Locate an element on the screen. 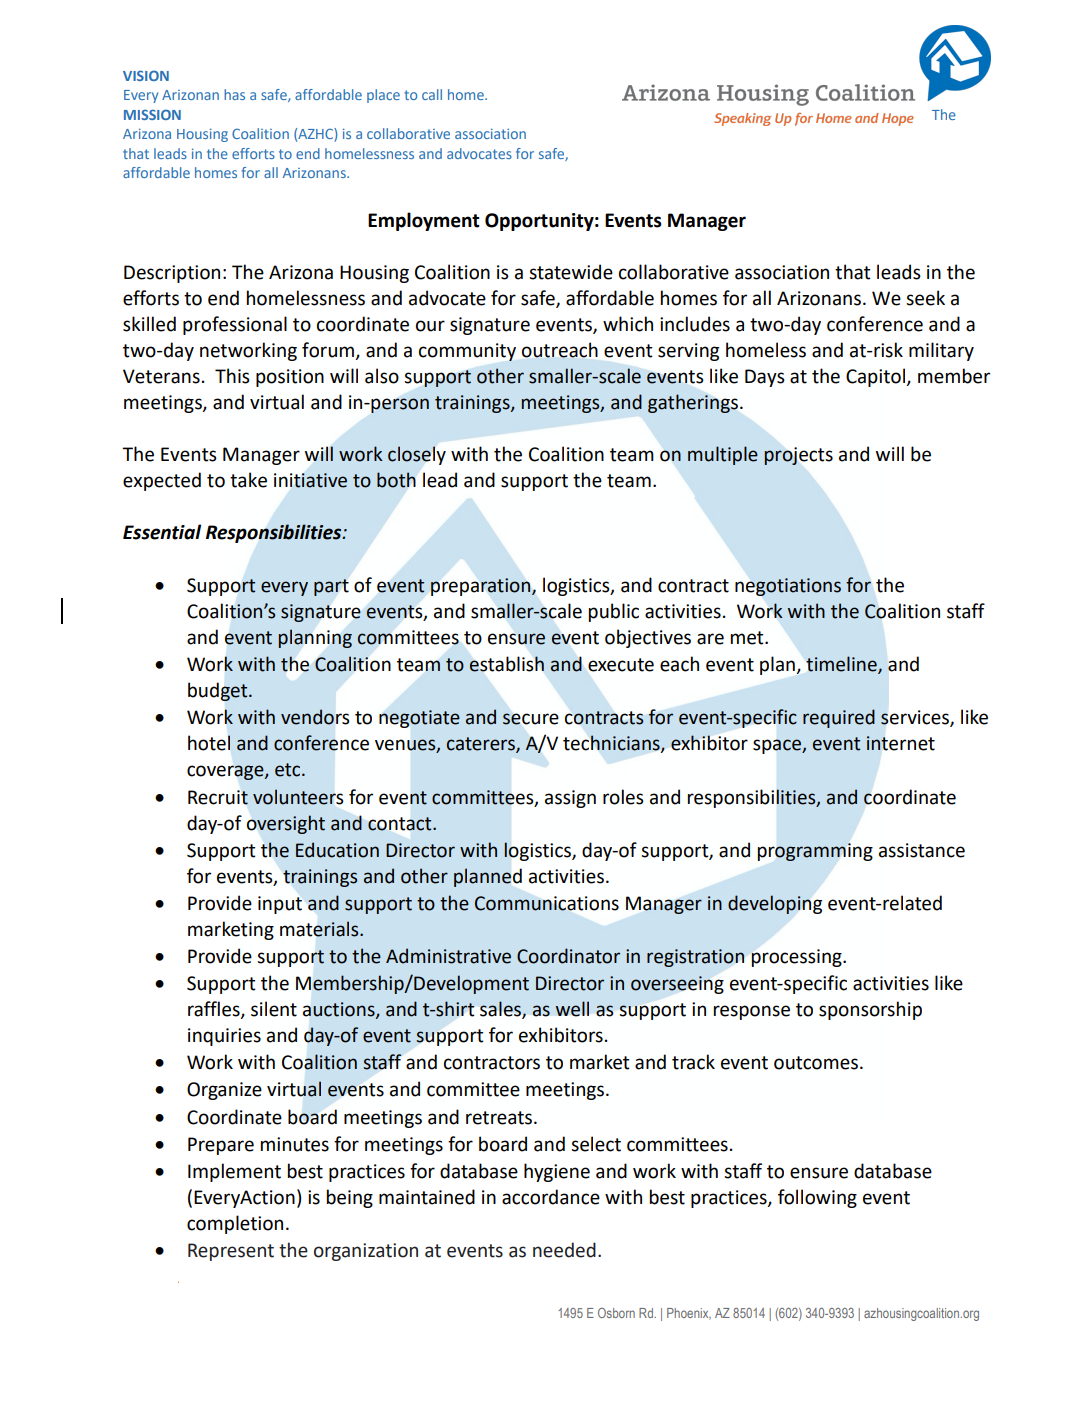 The height and width of the screenshot is (1406, 1086). needed is located at coordinates (564, 1250).
